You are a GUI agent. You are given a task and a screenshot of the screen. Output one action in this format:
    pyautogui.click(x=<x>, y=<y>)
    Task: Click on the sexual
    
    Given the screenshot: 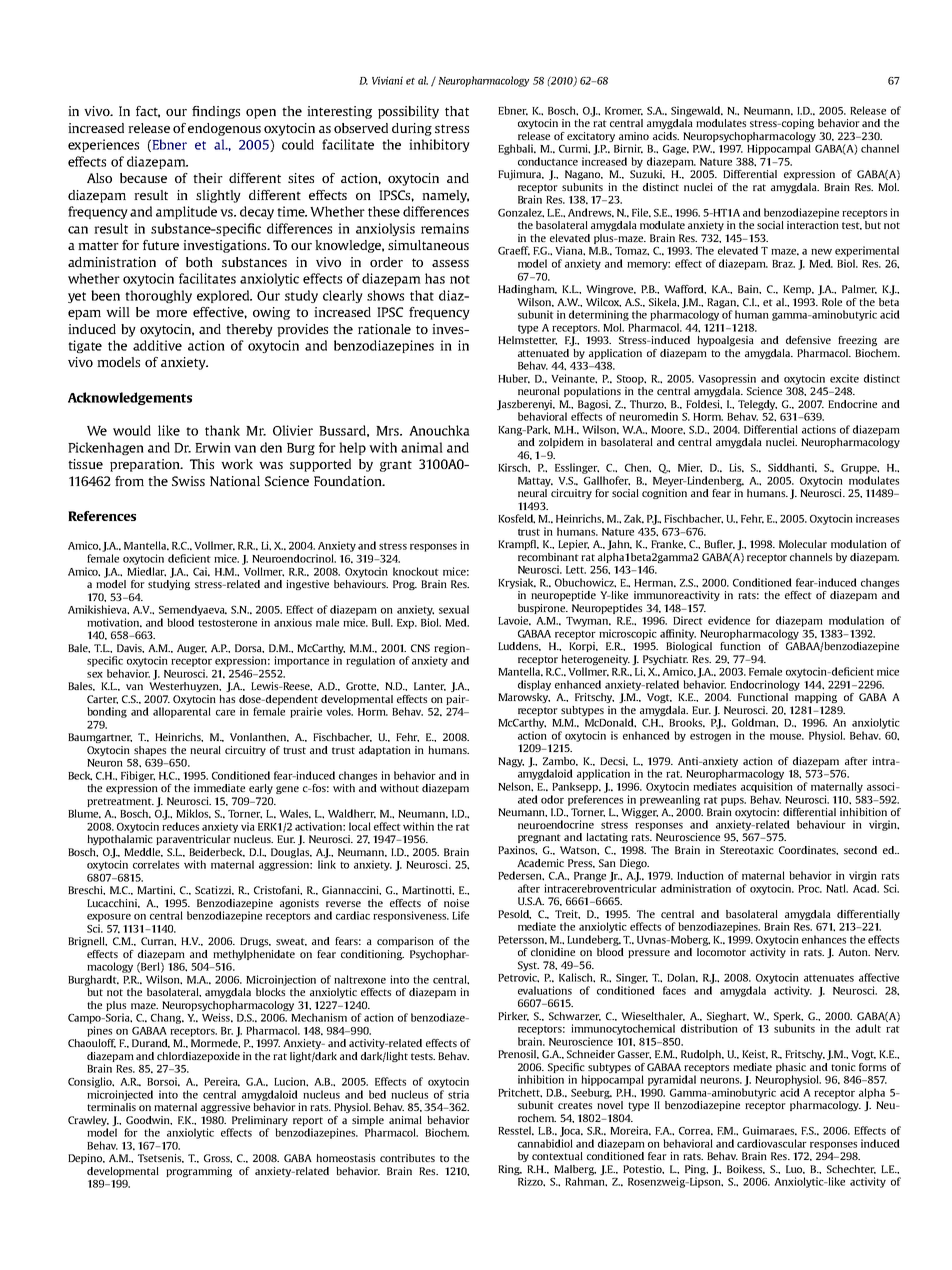 What is the action you would take?
    pyautogui.click(x=454, y=609)
